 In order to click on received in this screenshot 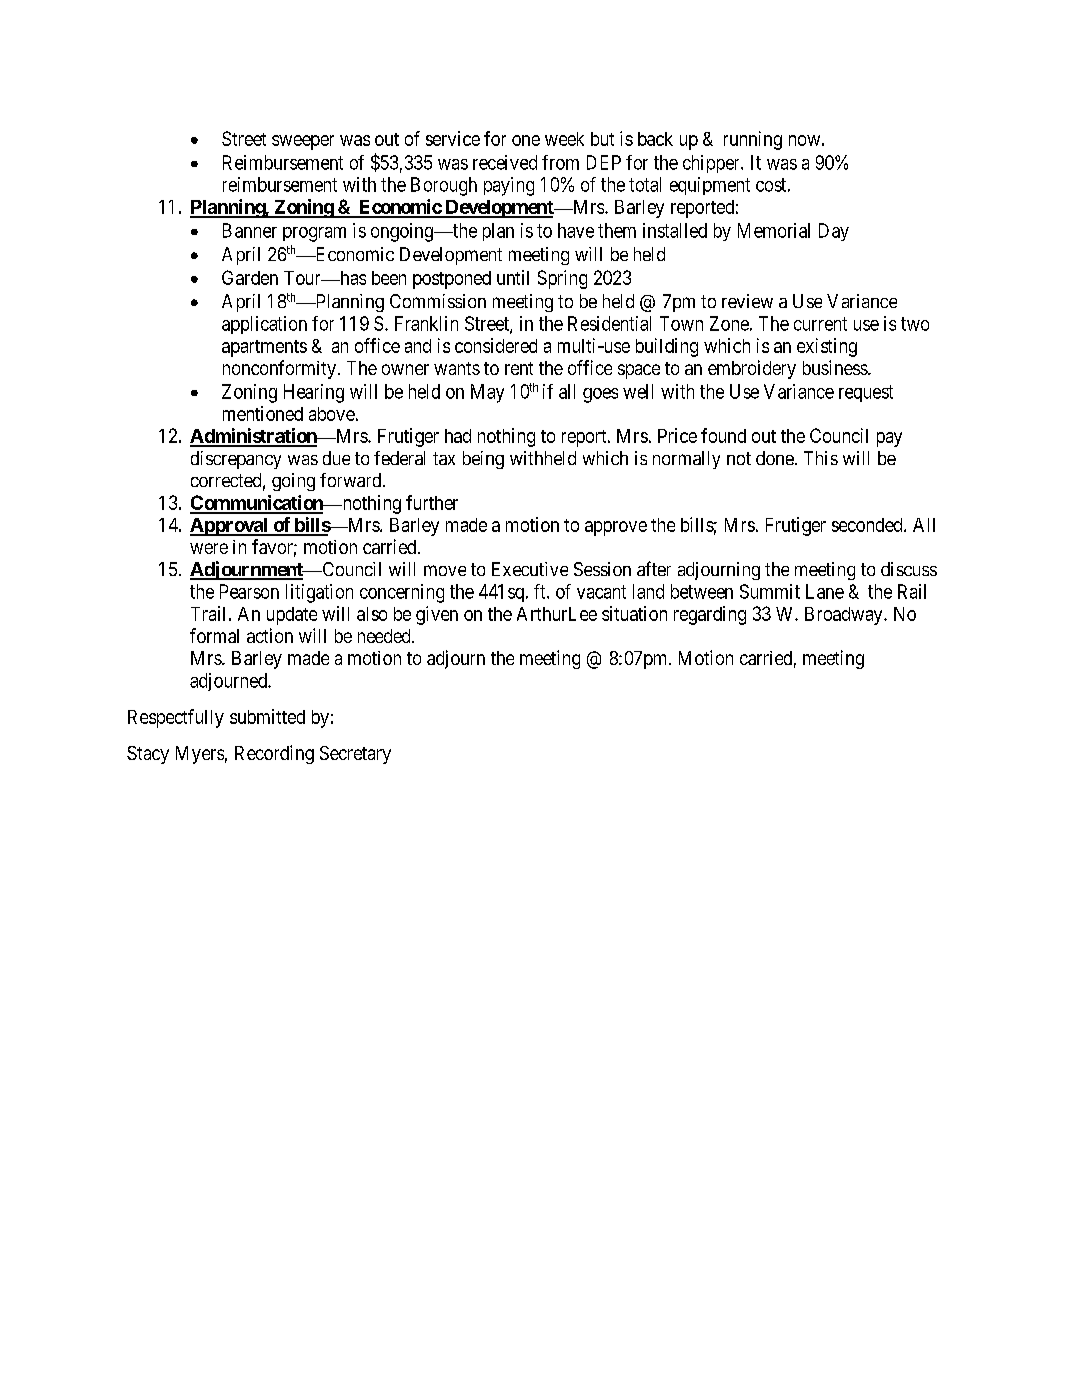, I will do `click(505, 162)`.
